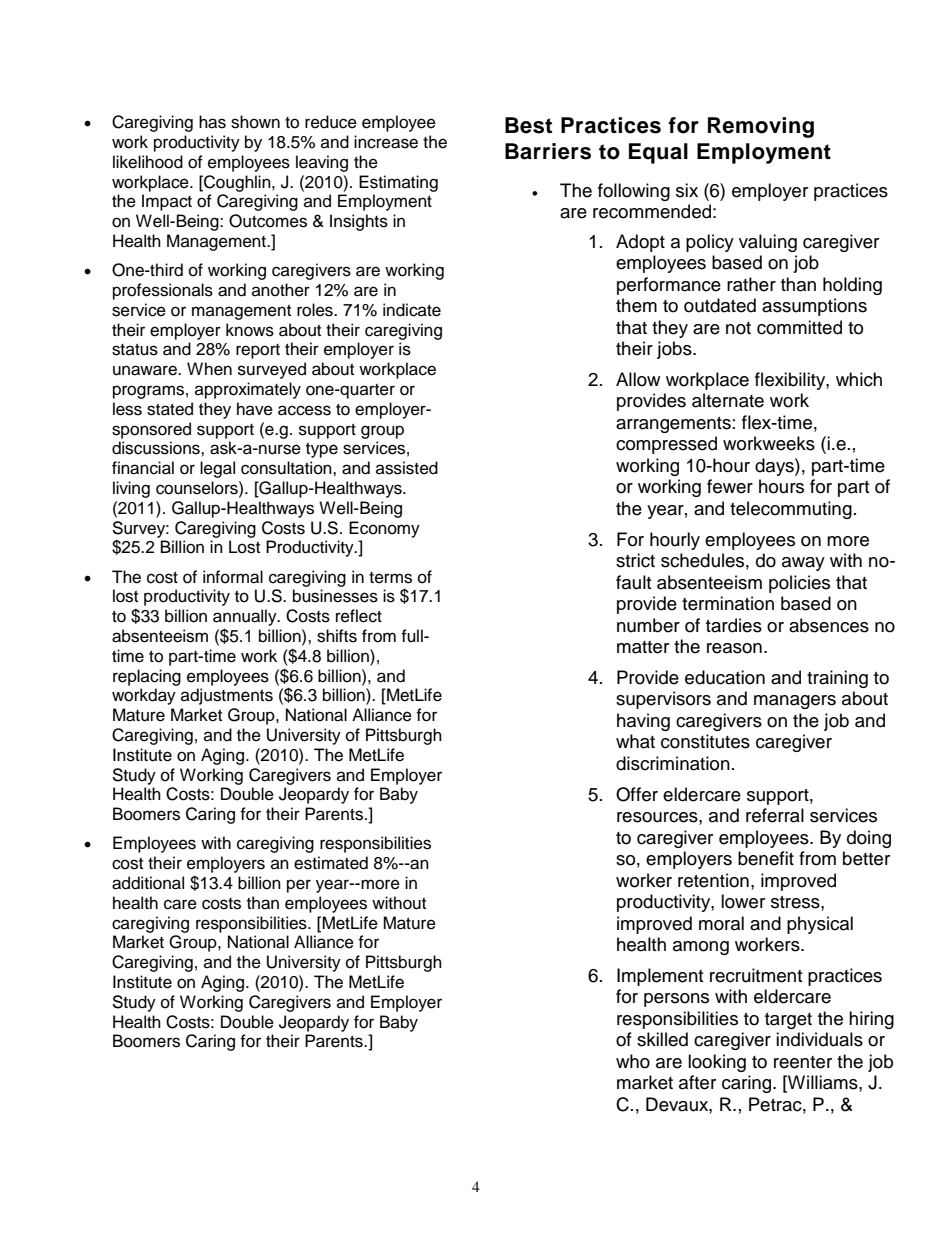 The height and width of the screenshot is (1233, 952). What do you see at coordinates (246, 617) in the screenshot?
I see `annually` at bounding box center [246, 617].
